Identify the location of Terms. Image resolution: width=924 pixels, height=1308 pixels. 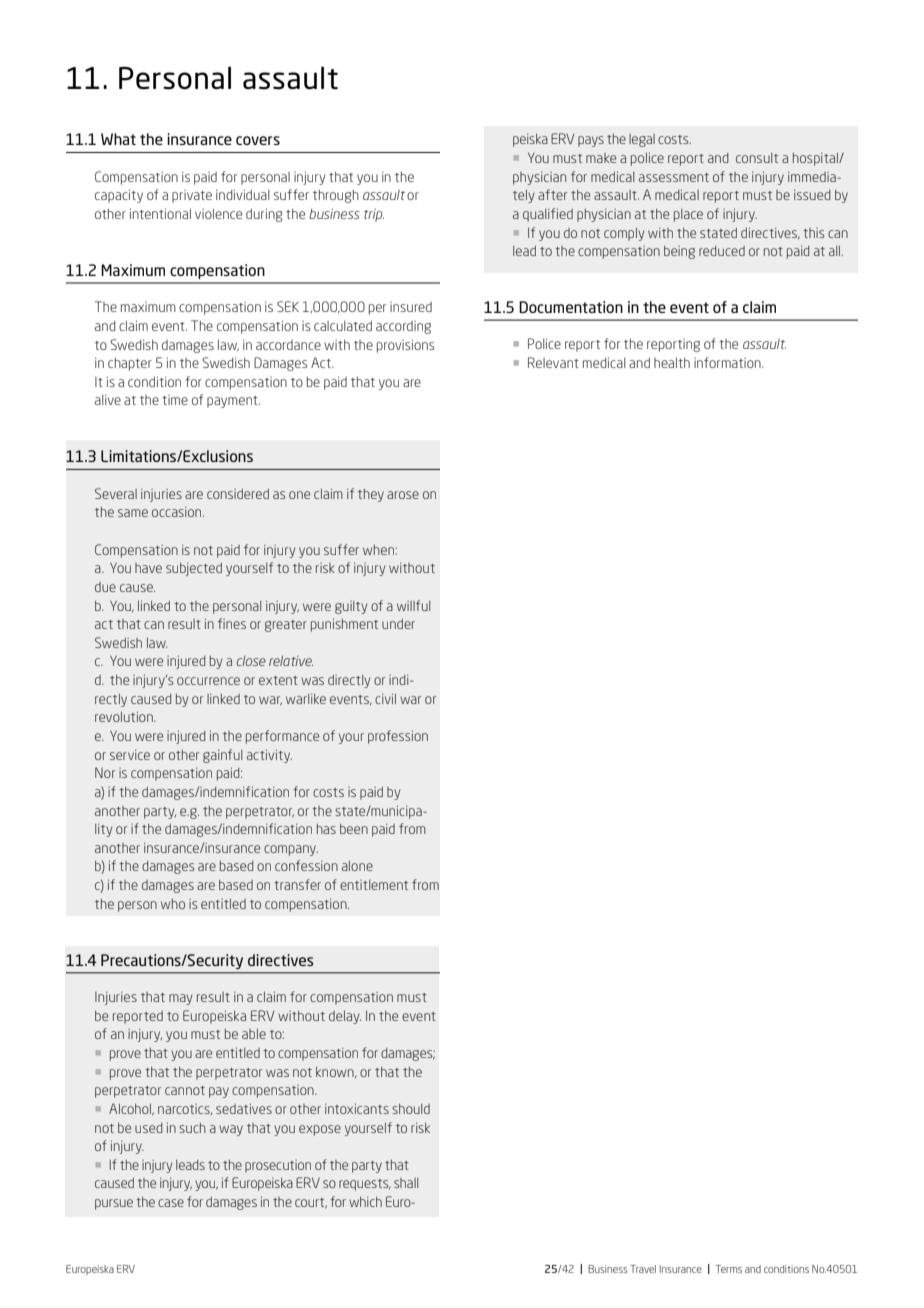
(729, 1269).
